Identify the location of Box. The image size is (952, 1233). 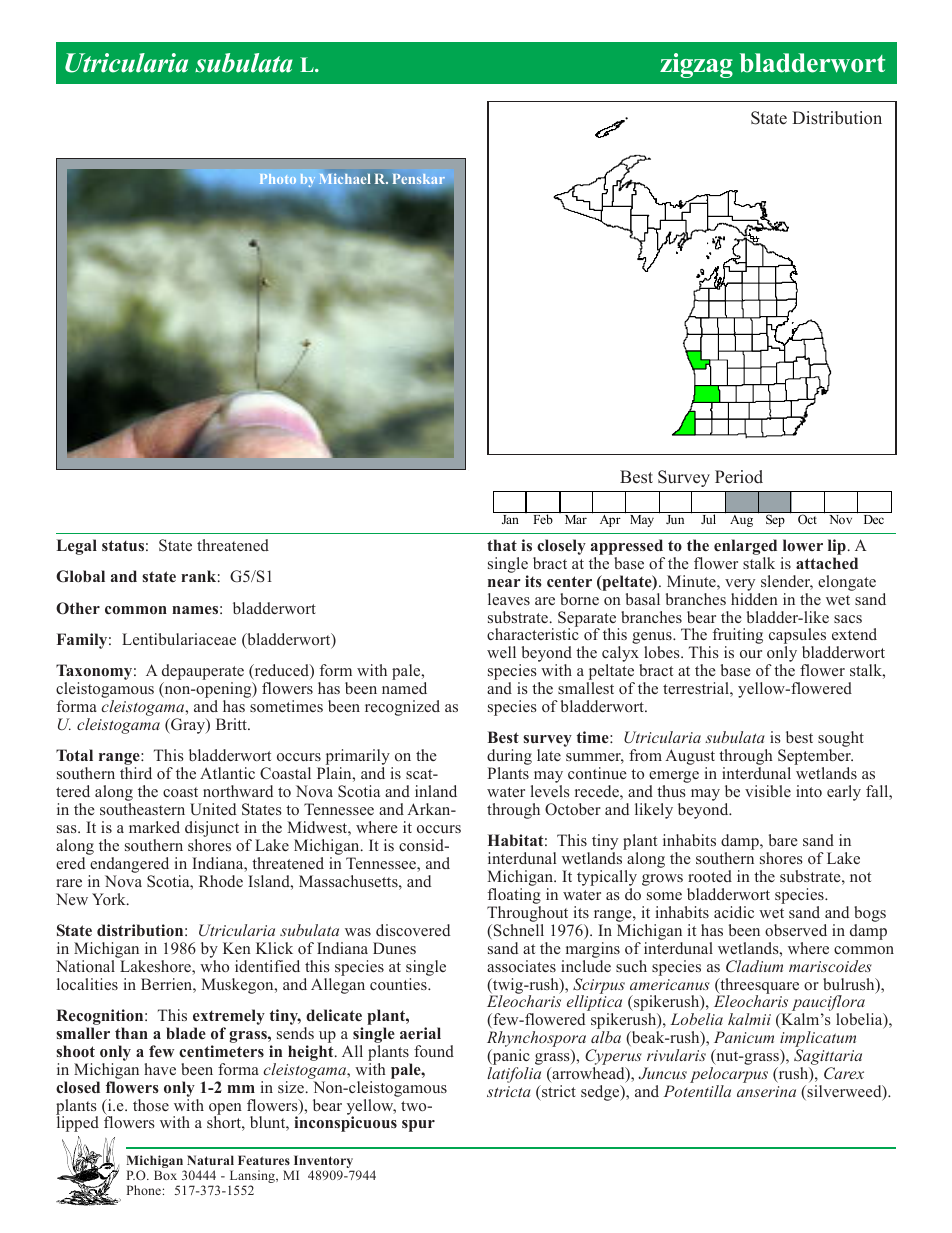
(165, 1175).
